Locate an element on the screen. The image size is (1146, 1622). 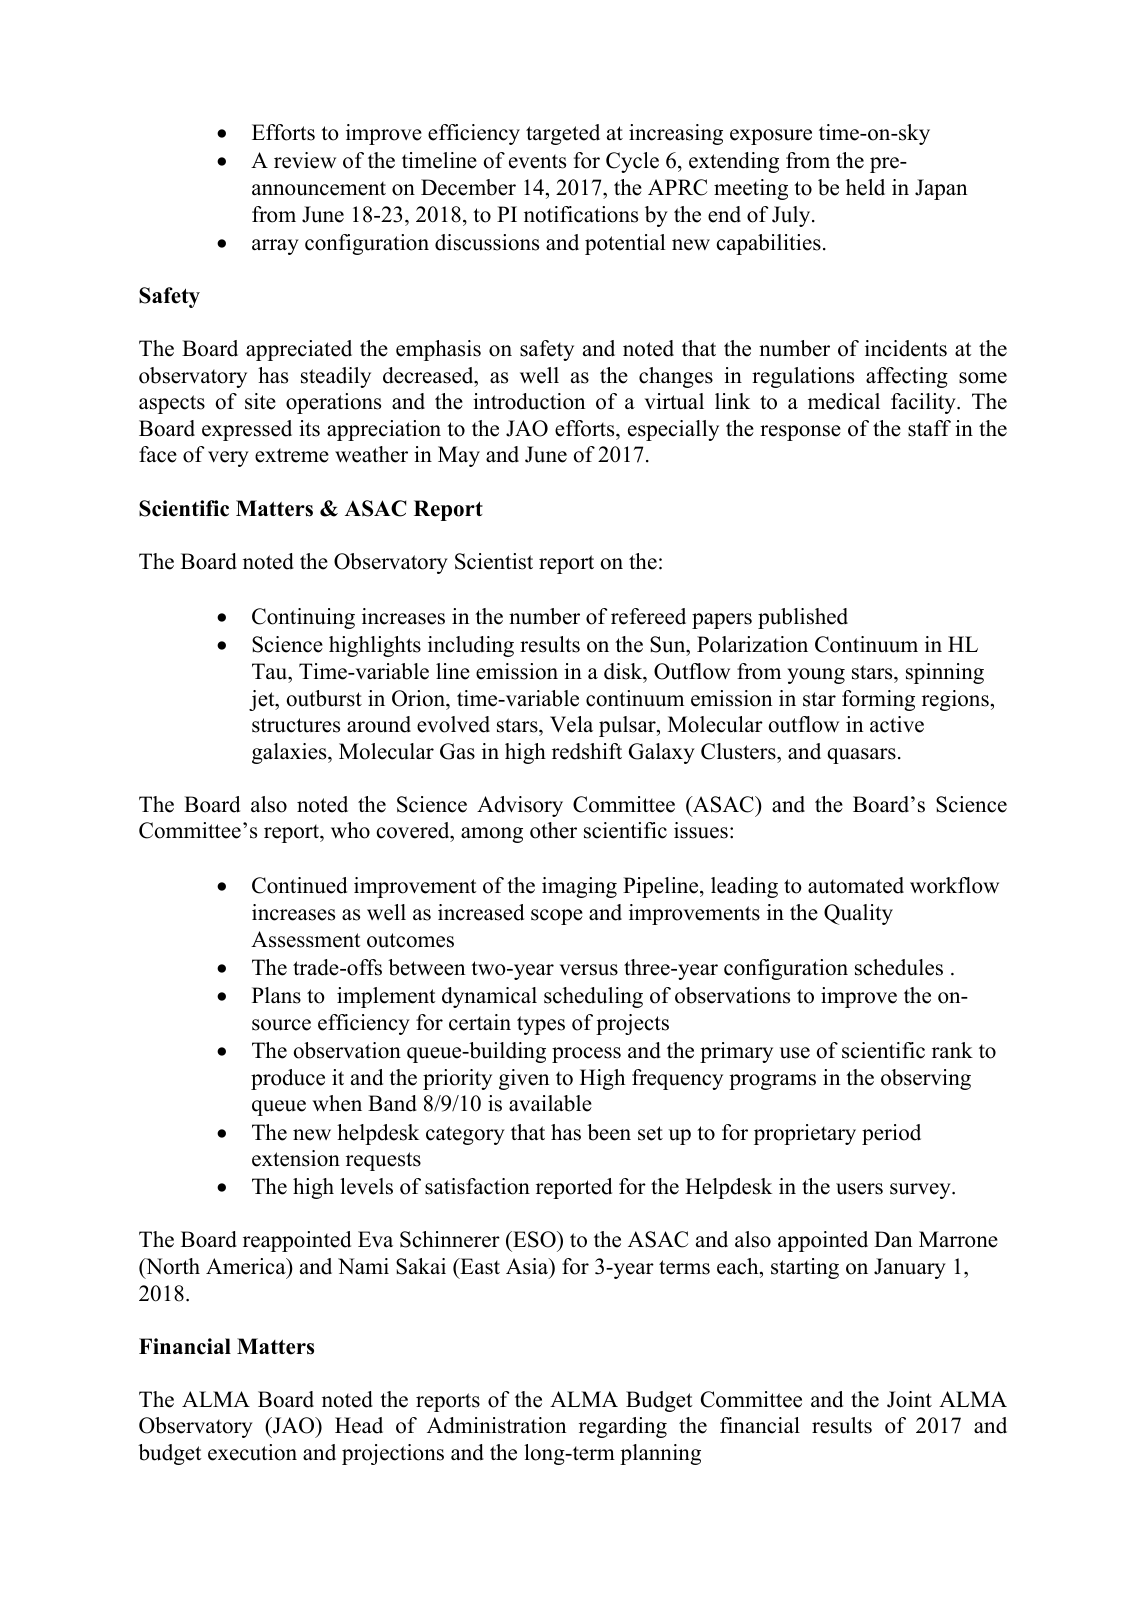
execution is located at coordinates (252, 1452).
